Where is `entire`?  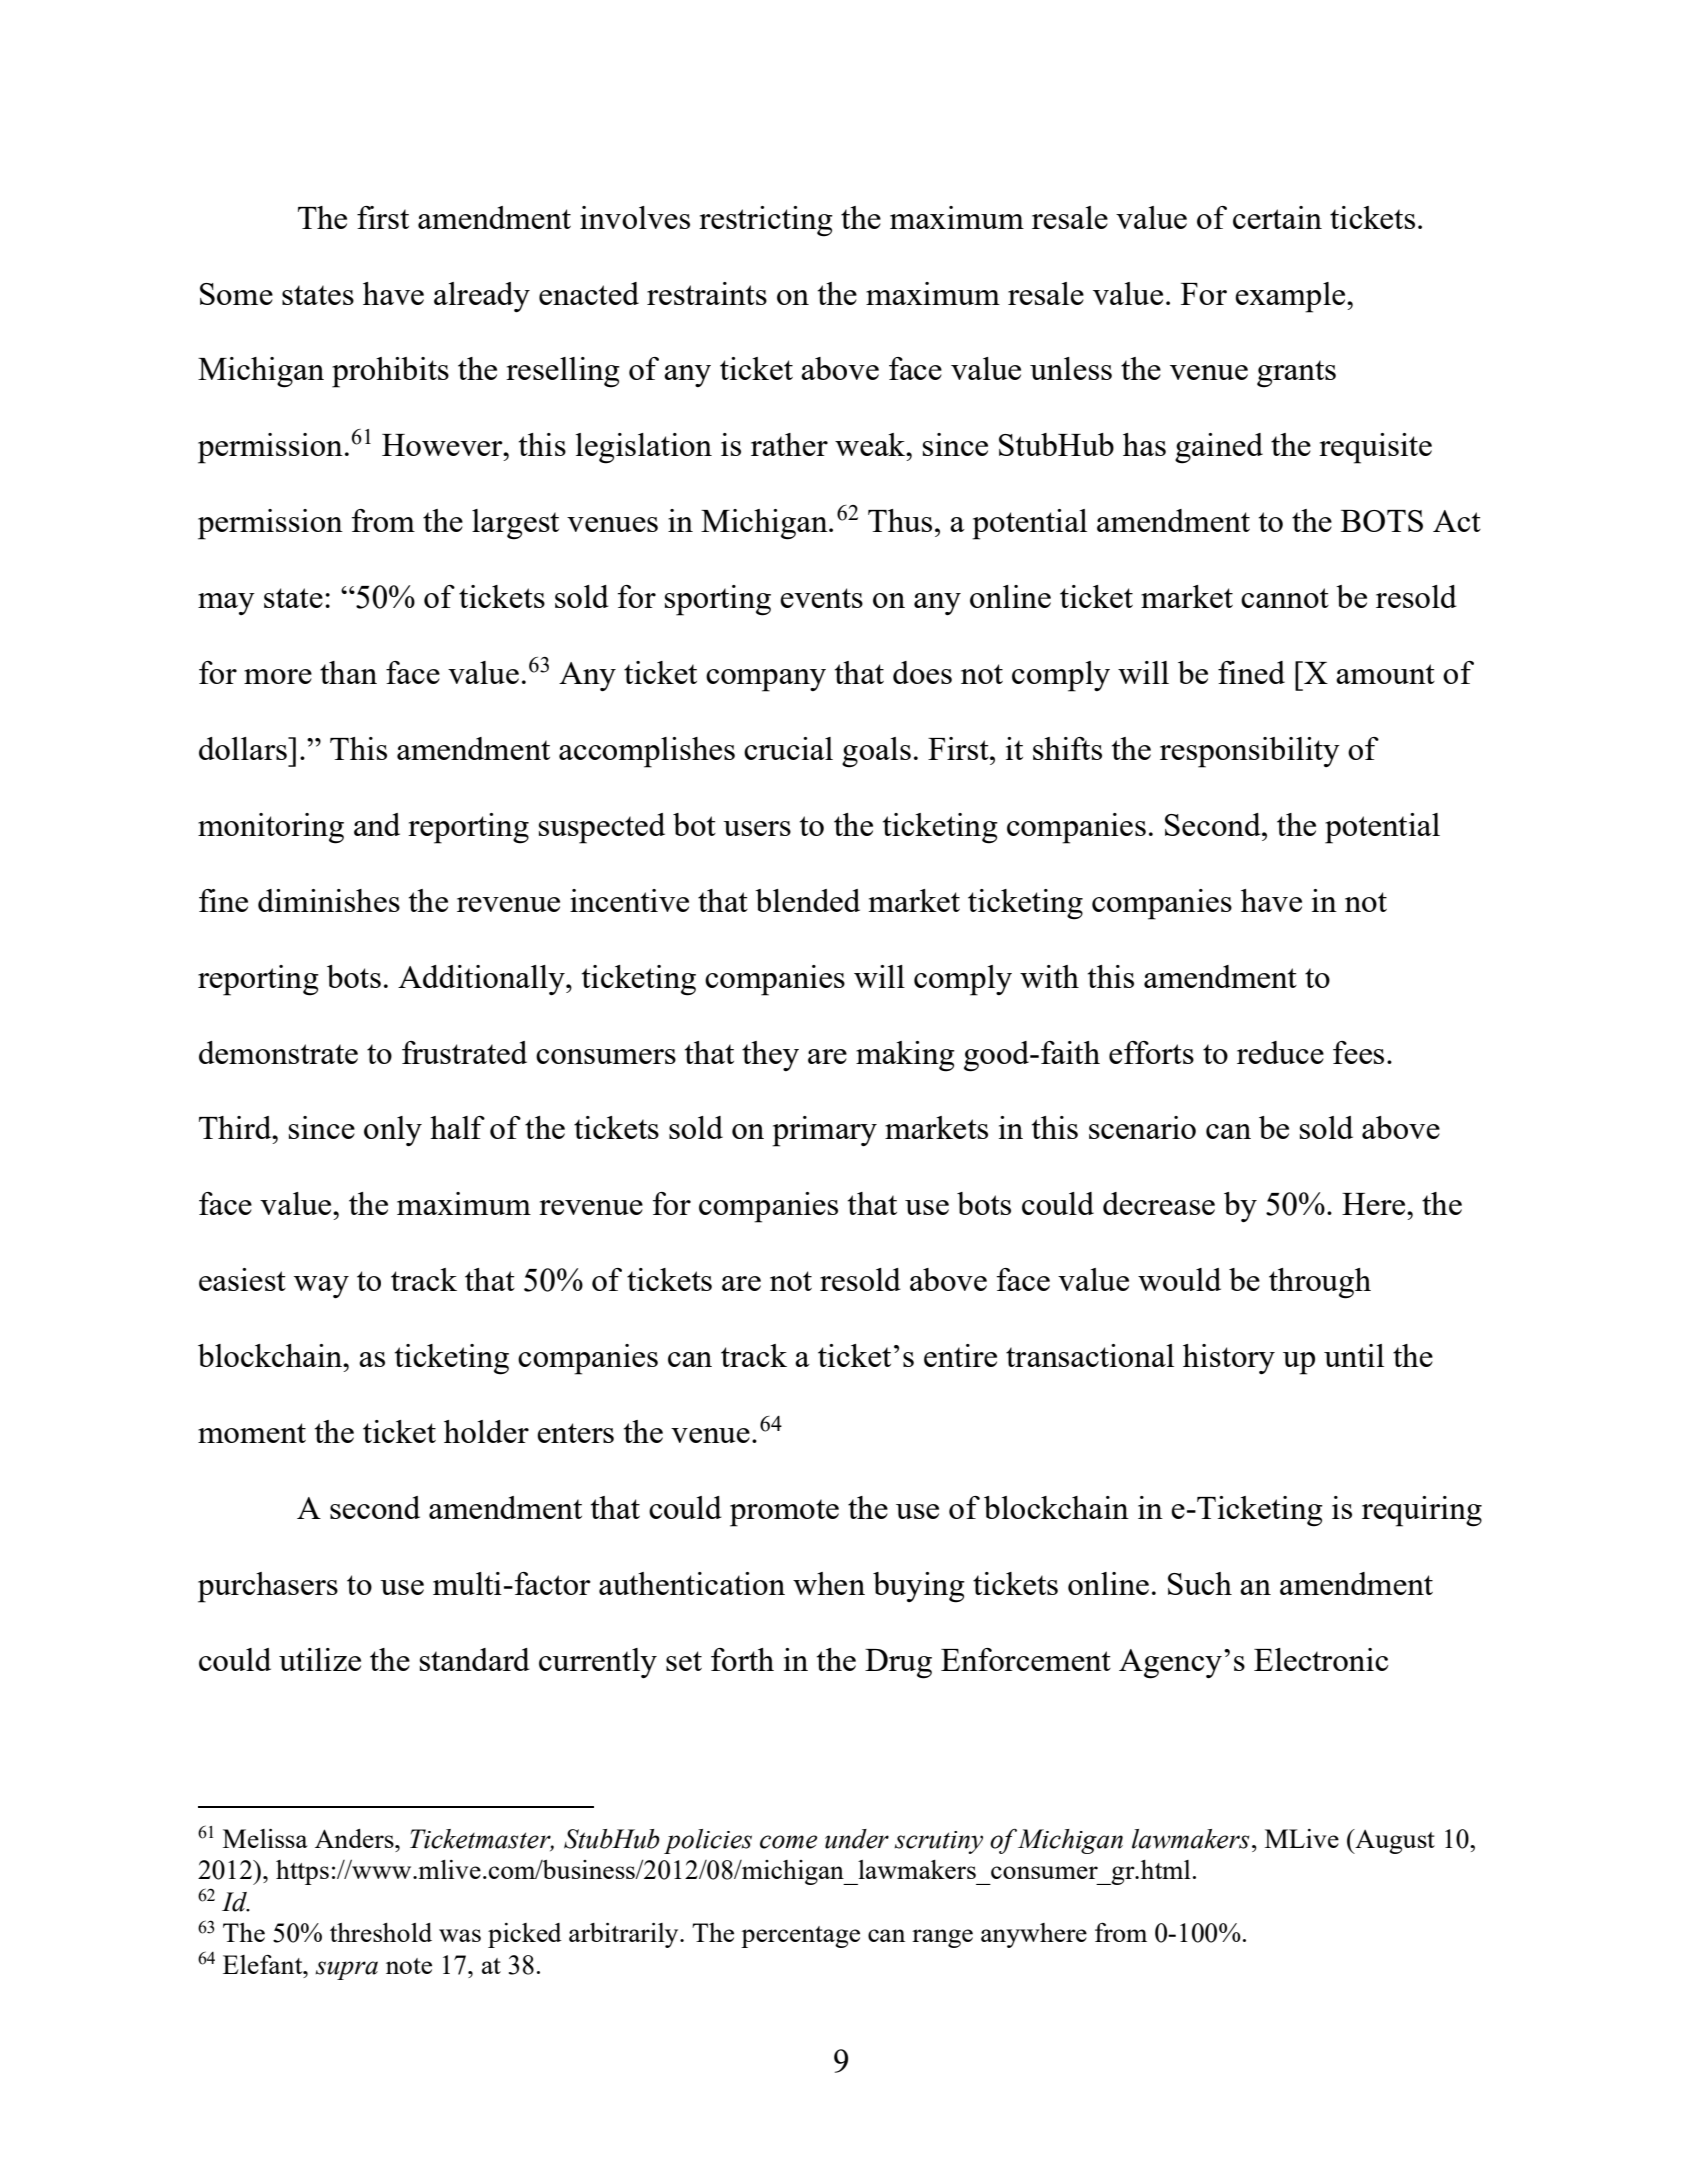 entire is located at coordinates (960, 1355).
